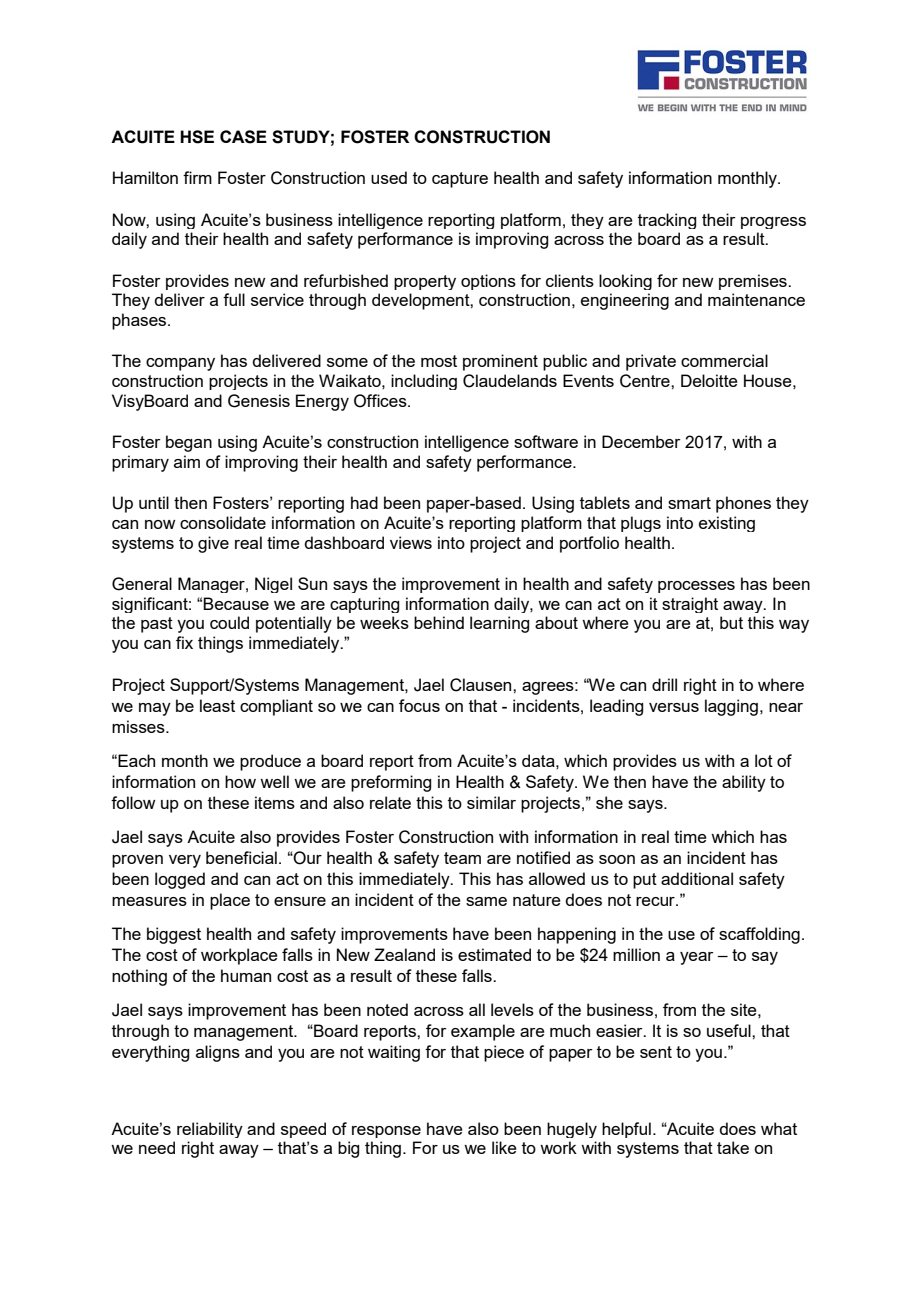 The height and width of the screenshot is (1308, 924). What do you see at coordinates (667, 221) in the screenshot?
I see `tracking` at bounding box center [667, 221].
